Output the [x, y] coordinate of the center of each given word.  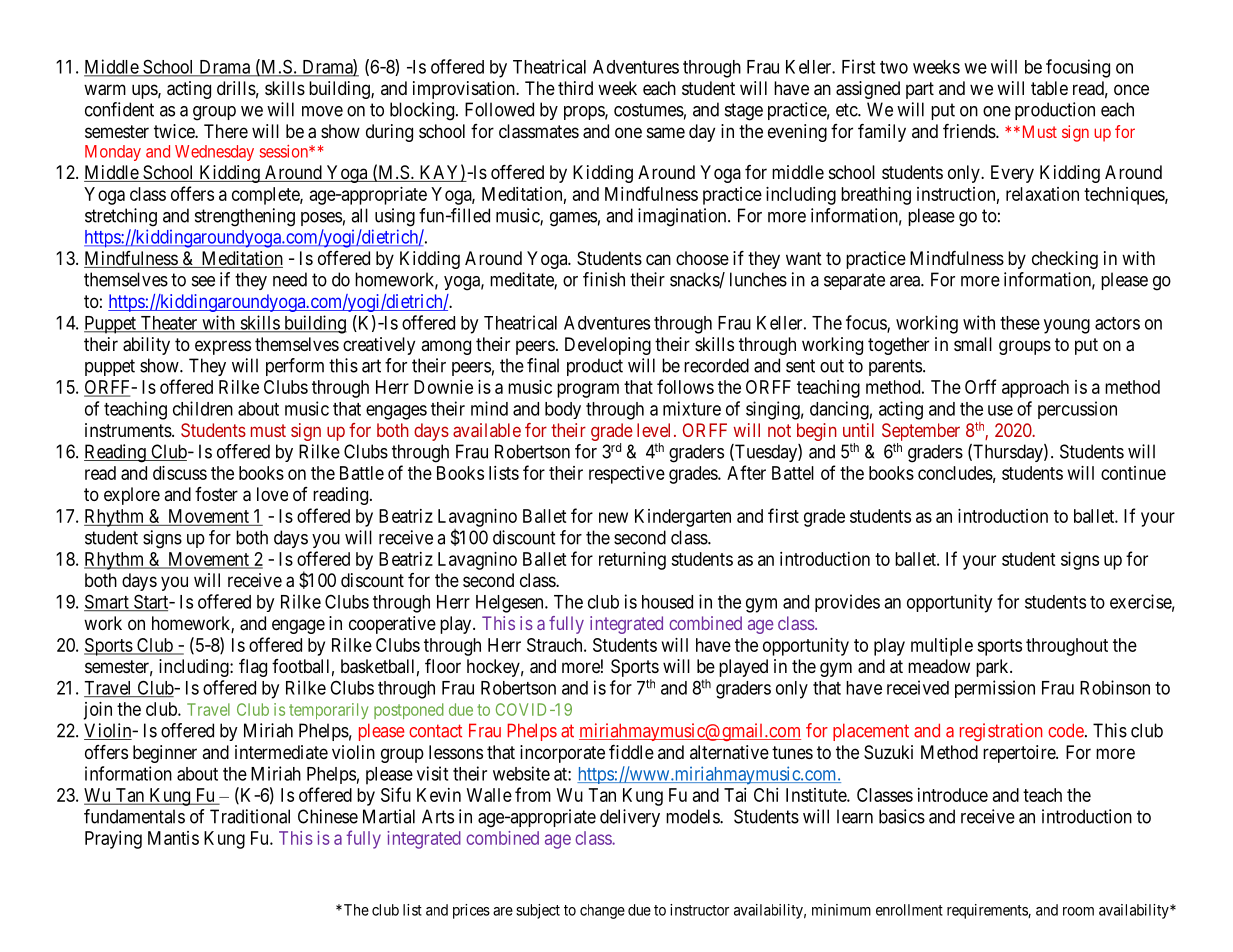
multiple [942, 647]
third [575, 88]
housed [667, 602]
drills [236, 88]
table [1049, 88]
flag [253, 668]
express [223, 347]
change [602, 911]
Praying [113, 840]
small [973, 344]
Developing [608, 346]
